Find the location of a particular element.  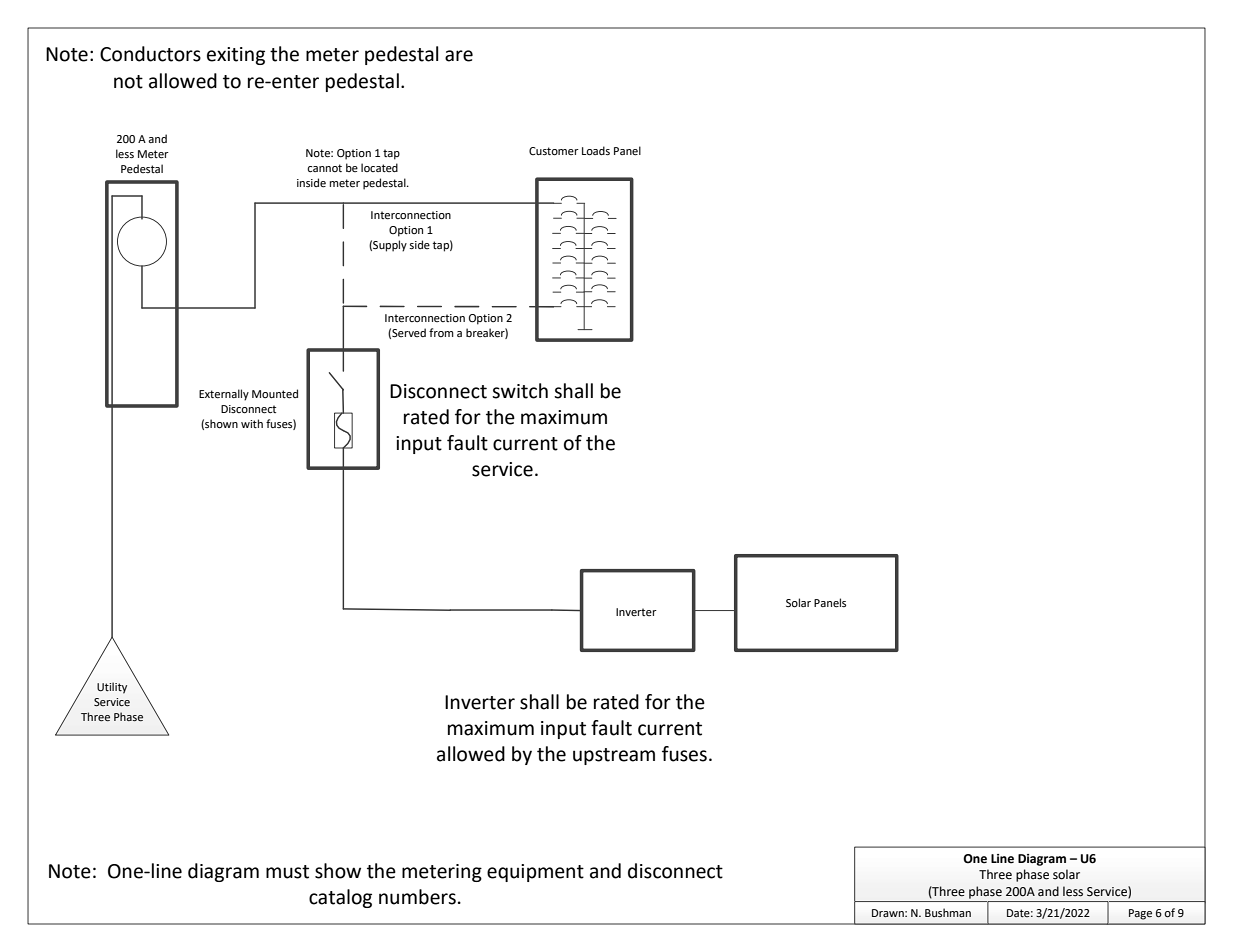

Page is located at coordinates (1140, 914).
